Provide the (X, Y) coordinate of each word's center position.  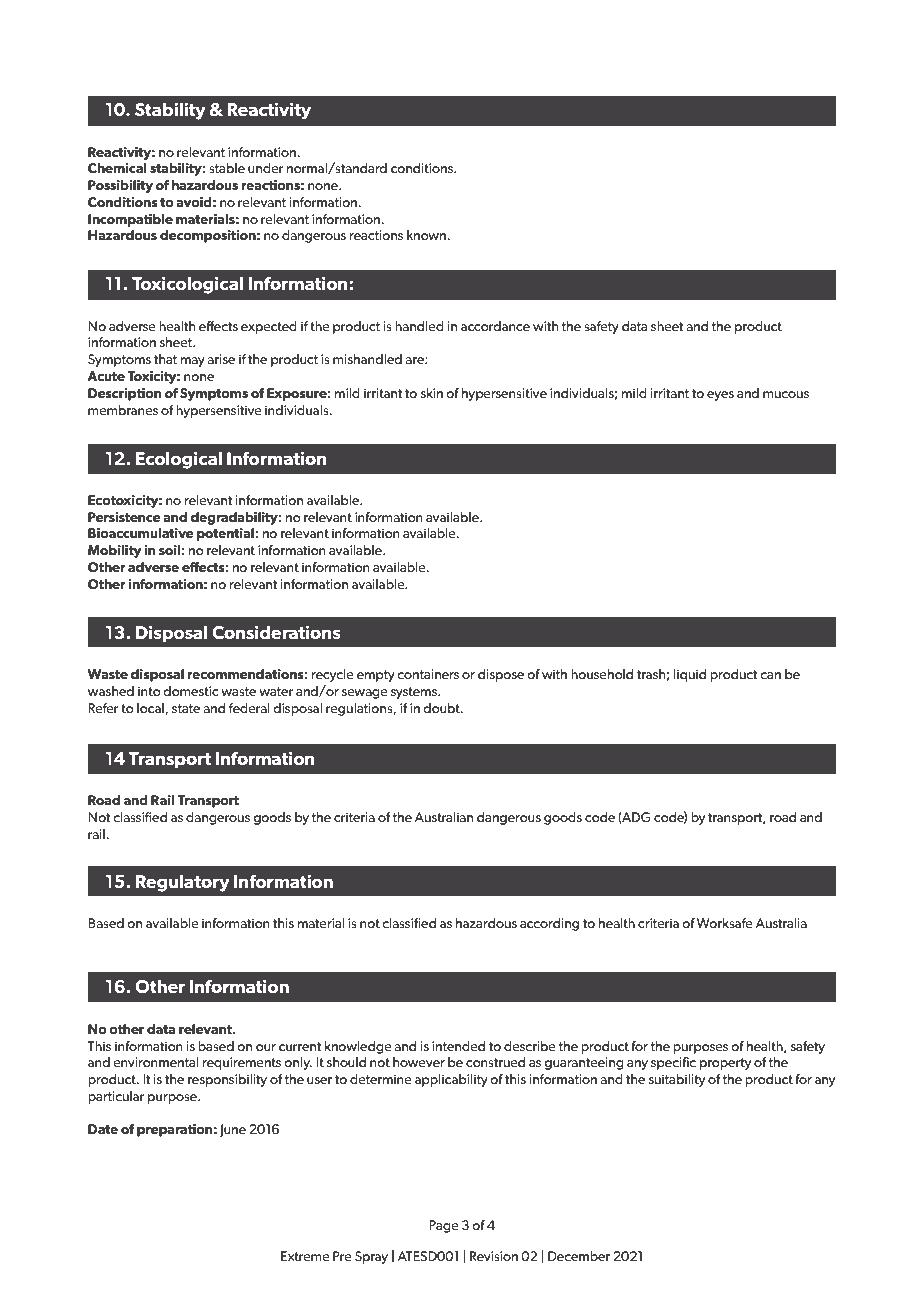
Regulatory (183, 883)
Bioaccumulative (141, 533)
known (426, 235)
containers (428, 674)
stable (227, 168)
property (726, 1064)
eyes (720, 396)
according (549, 924)
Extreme (305, 1256)
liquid (690, 675)
